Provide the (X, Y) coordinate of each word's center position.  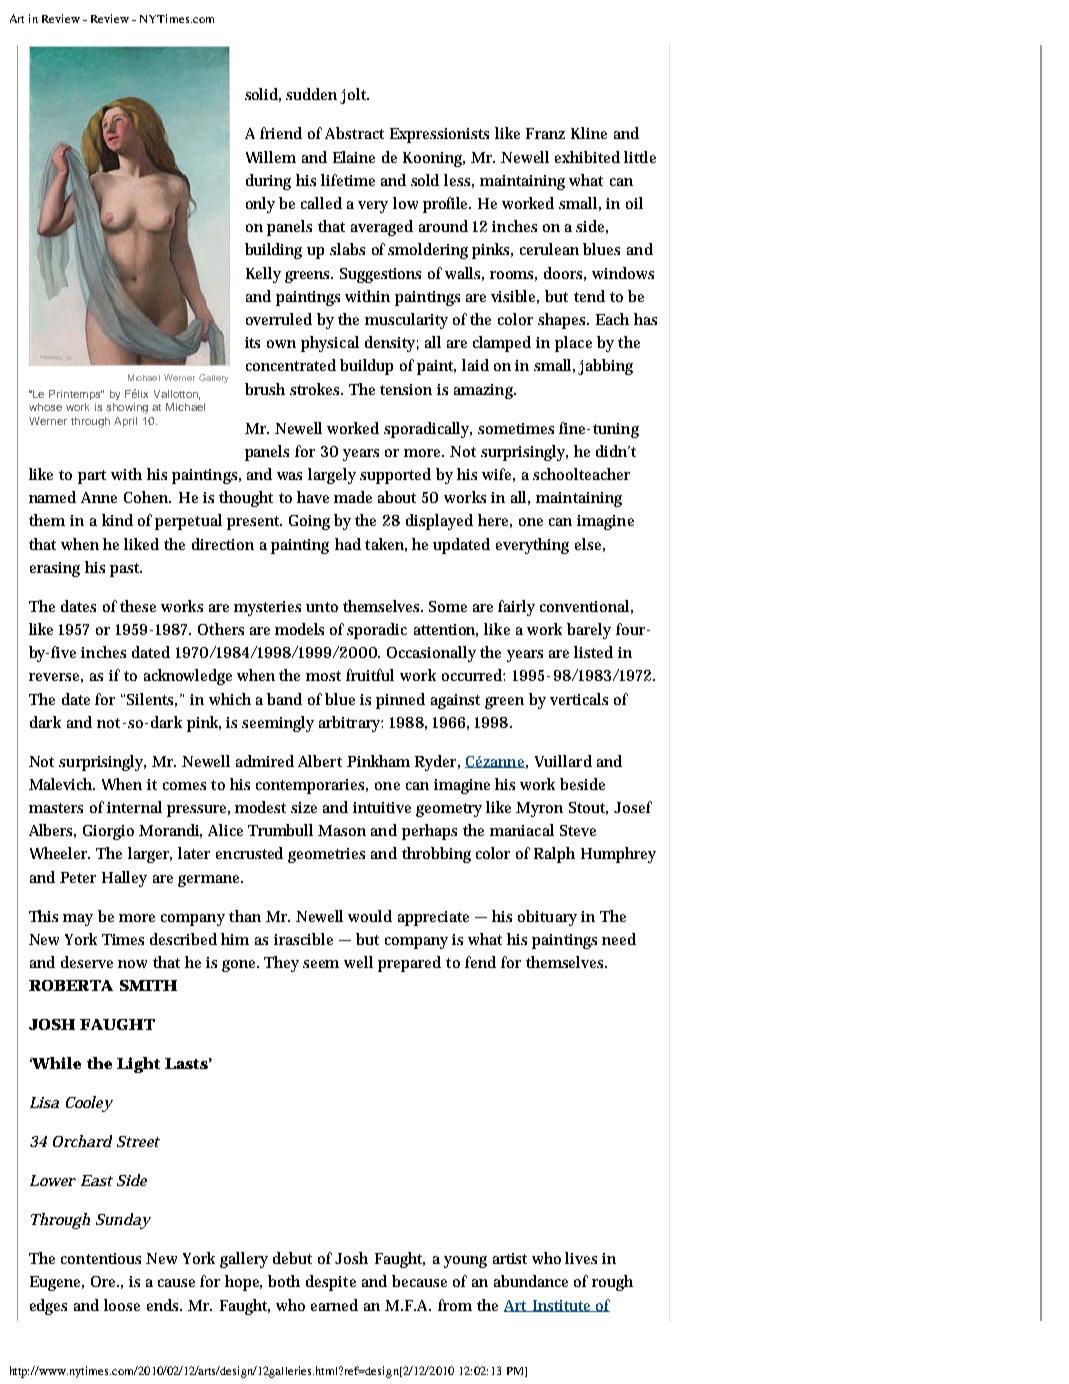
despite (331, 1283)
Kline (589, 133)
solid (263, 95)
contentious (101, 1258)
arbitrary (351, 724)
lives (581, 1258)
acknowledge (188, 677)
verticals (579, 699)
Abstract (354, 133)
